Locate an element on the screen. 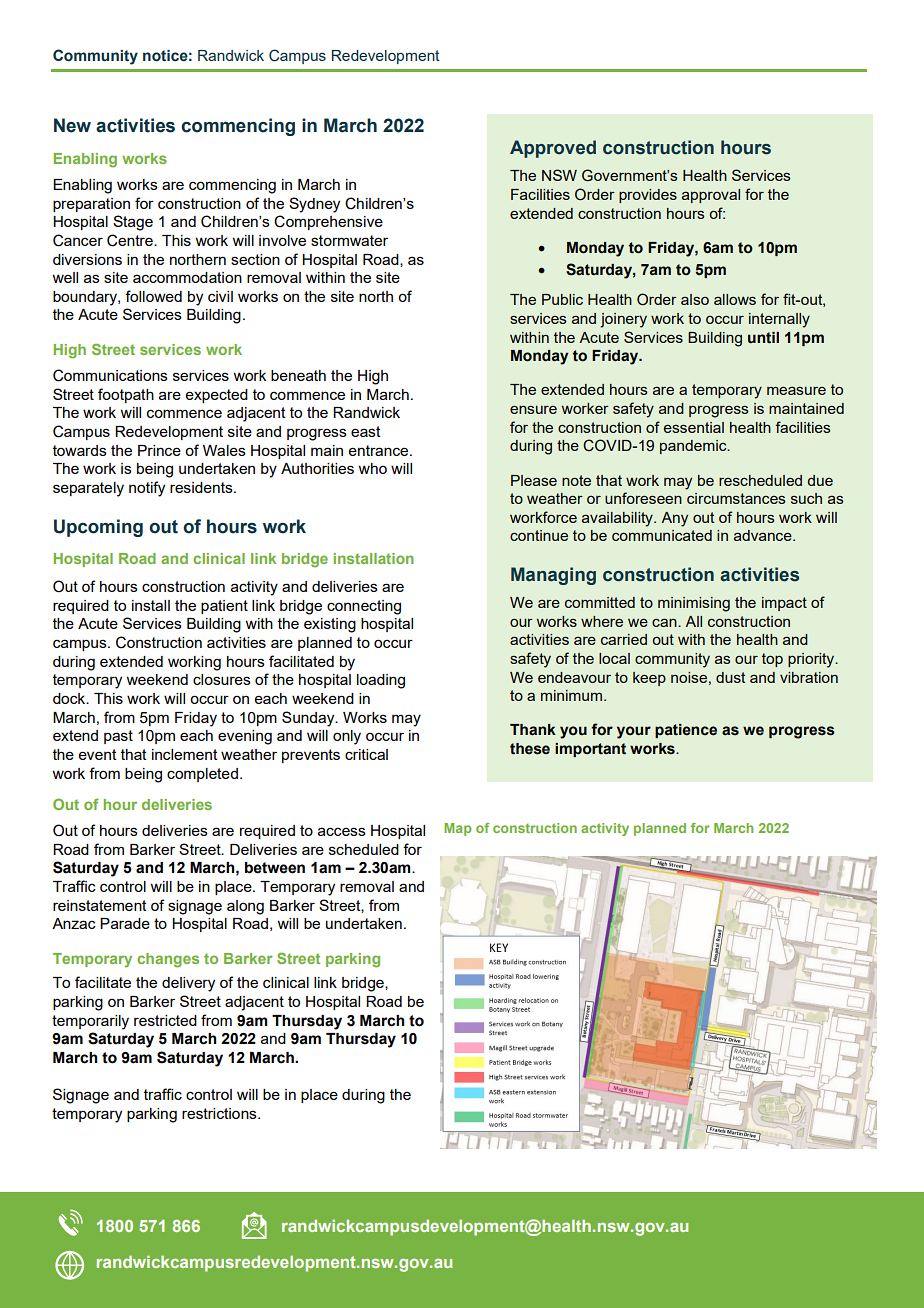 The image size is (924, 1308). patient is located at coordinates (224, 607).
